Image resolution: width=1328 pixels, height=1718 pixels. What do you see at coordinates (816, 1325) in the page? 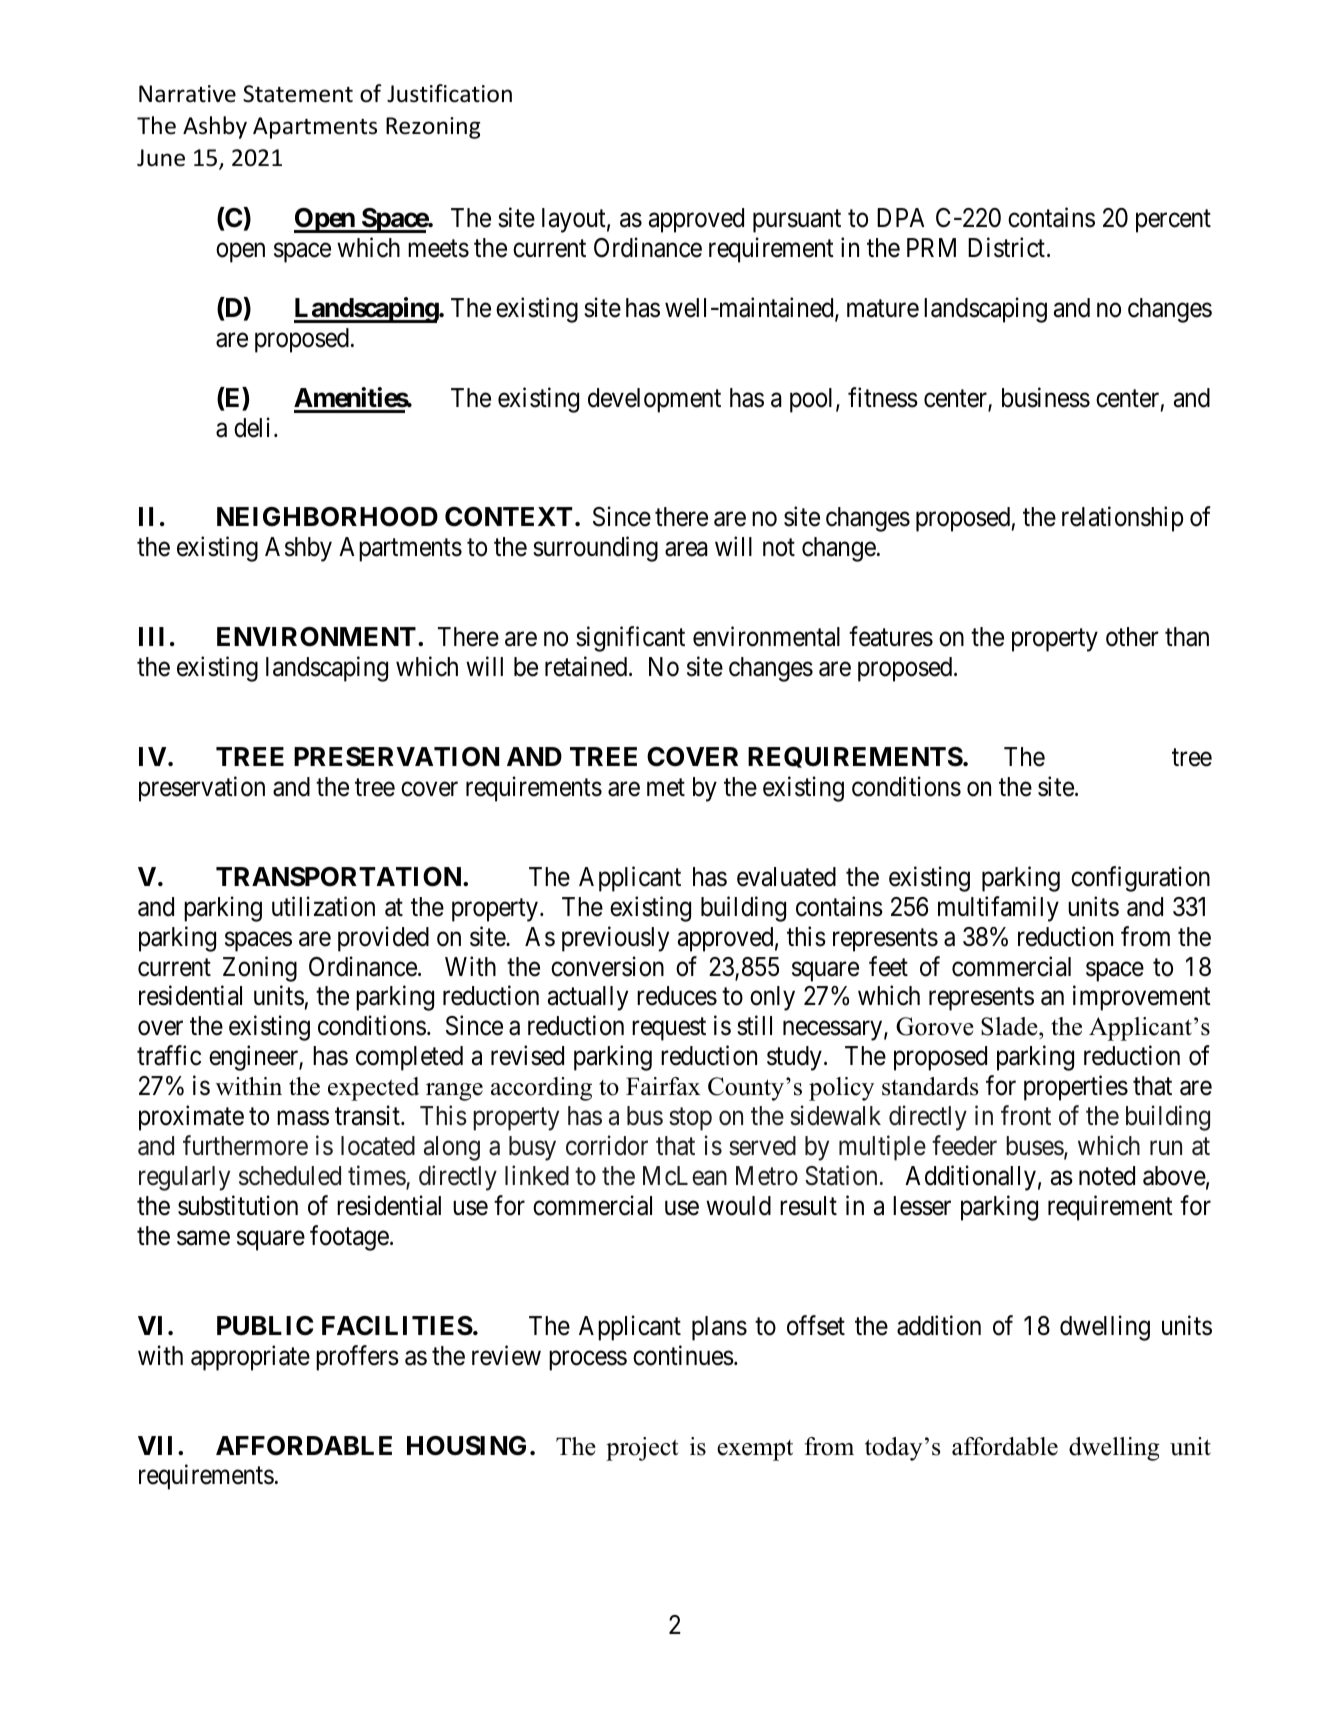
I see `offset` at bounding box center [816, 1325].
